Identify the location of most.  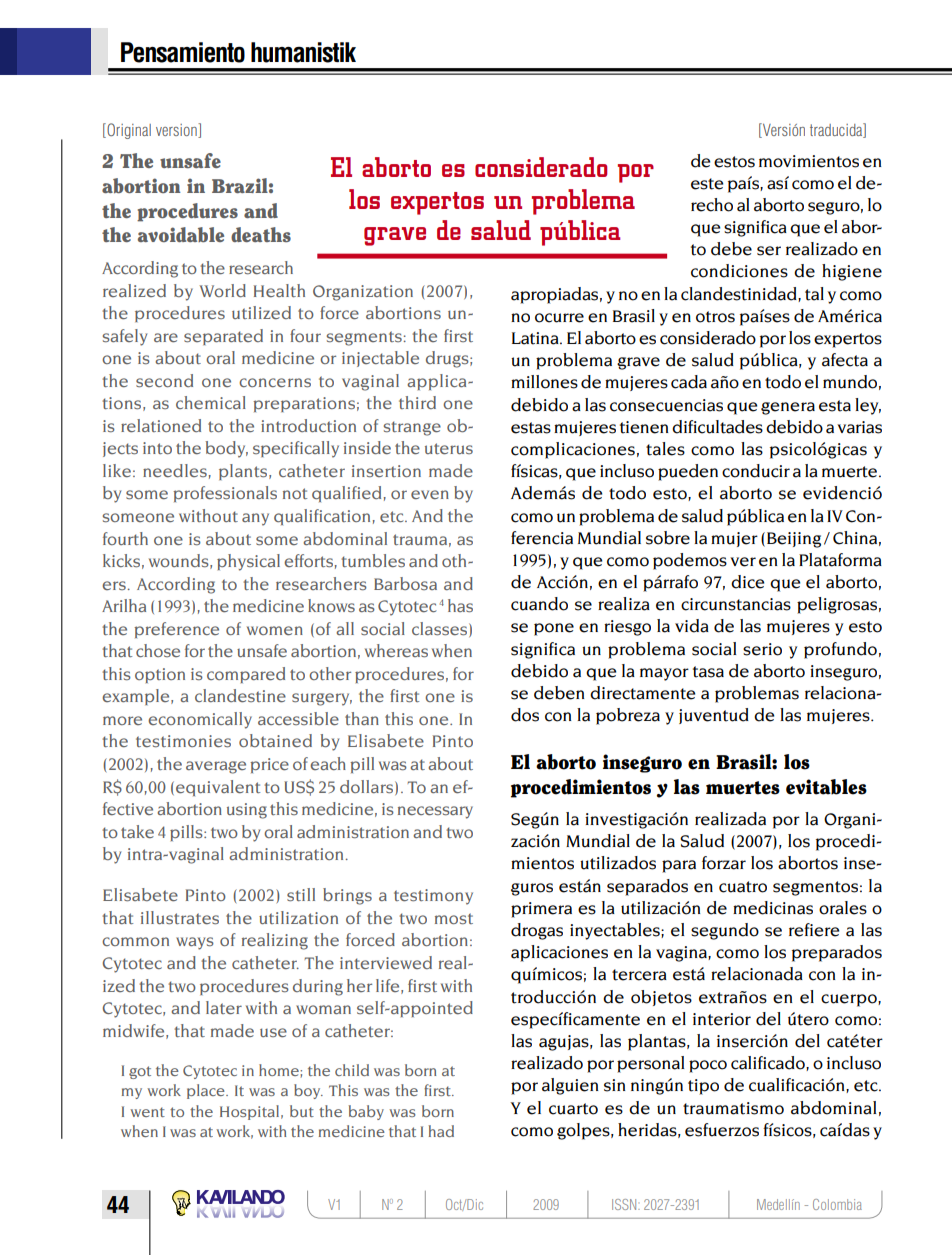
(454, 918).
